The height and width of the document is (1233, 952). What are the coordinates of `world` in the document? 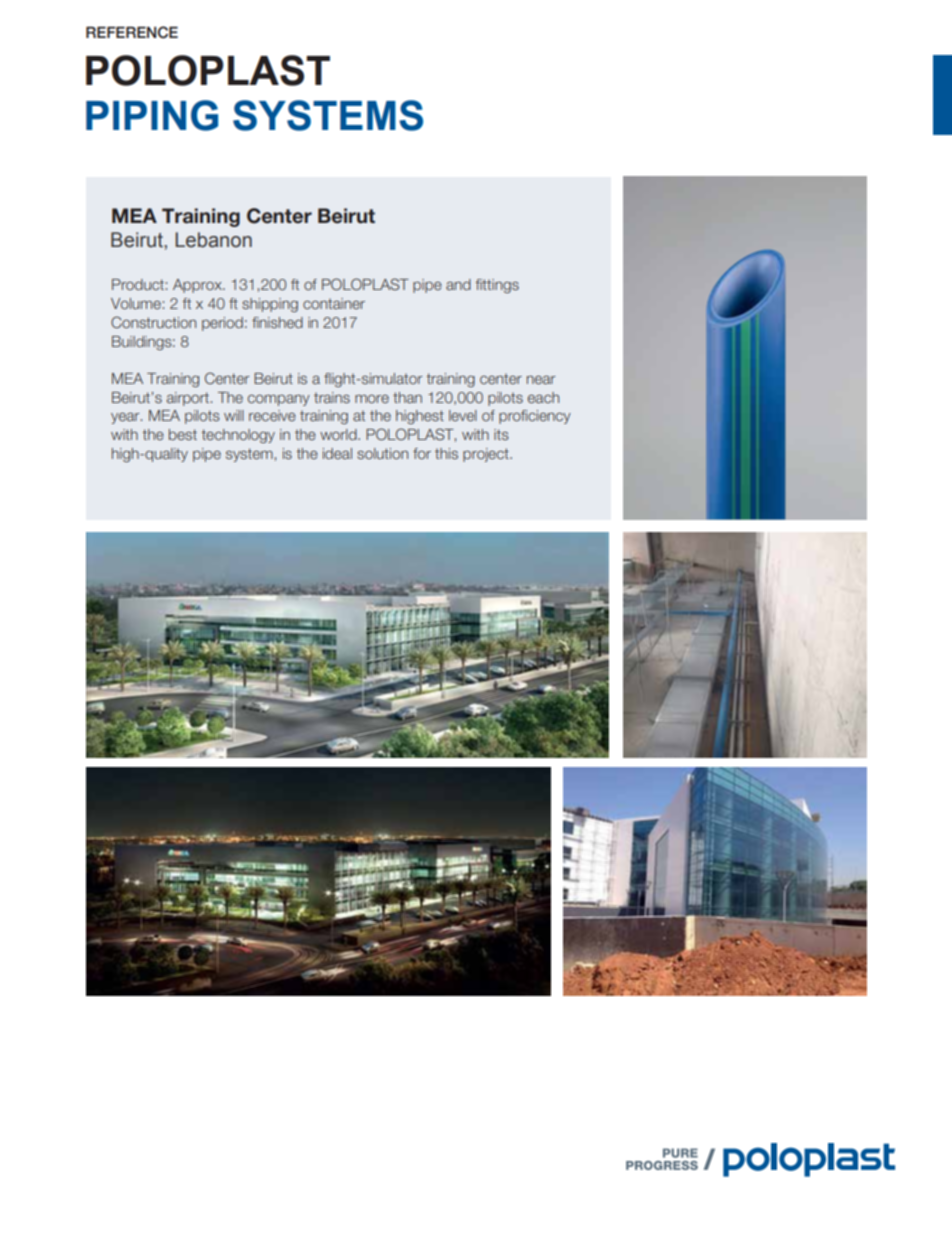 It's located at (339, 434).
